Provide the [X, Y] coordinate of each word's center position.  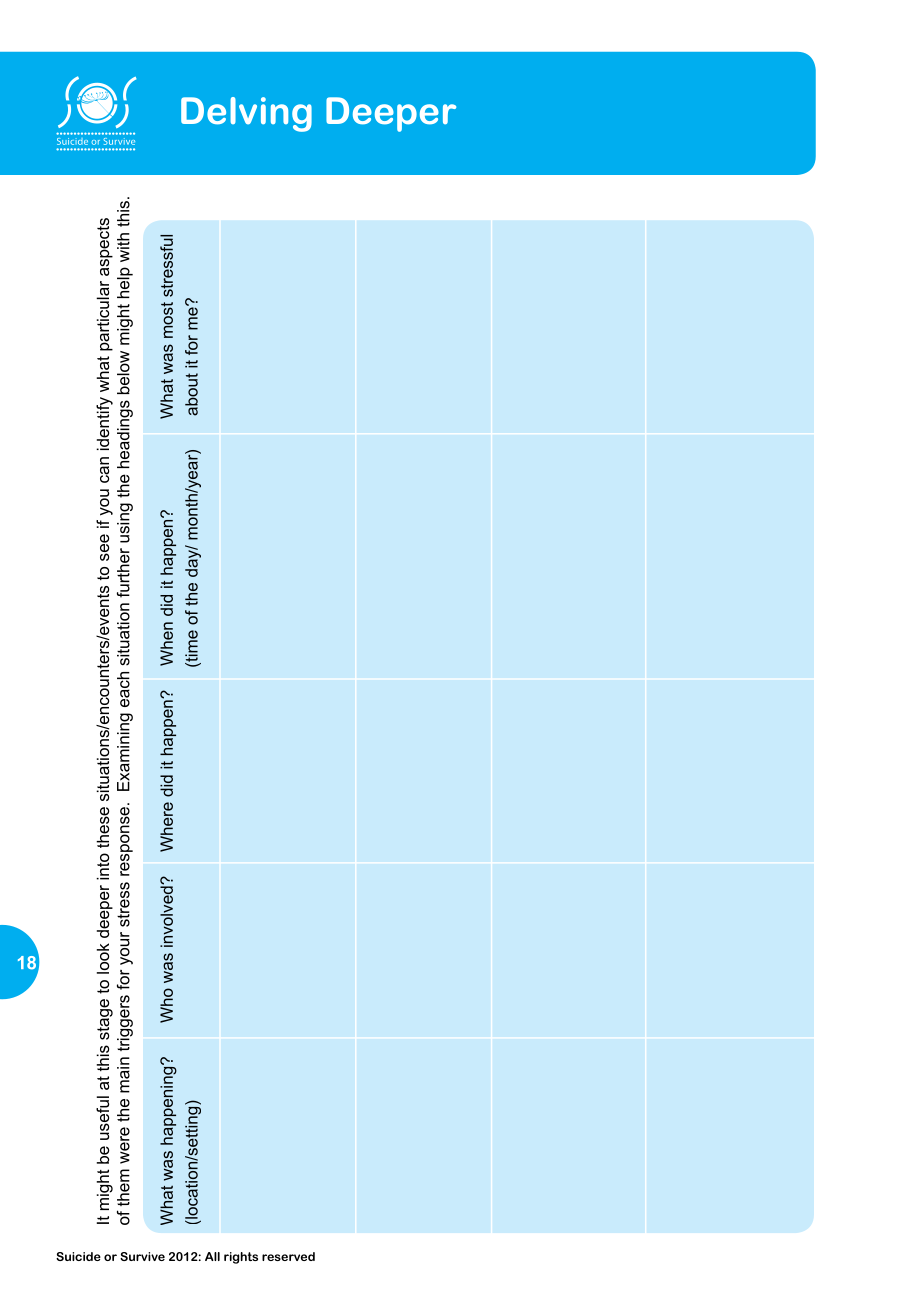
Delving [246, 114]
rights [241, 1258]
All [212, 1256]
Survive [142, 1256]
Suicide [78, 1256]
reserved [288, 1256]
